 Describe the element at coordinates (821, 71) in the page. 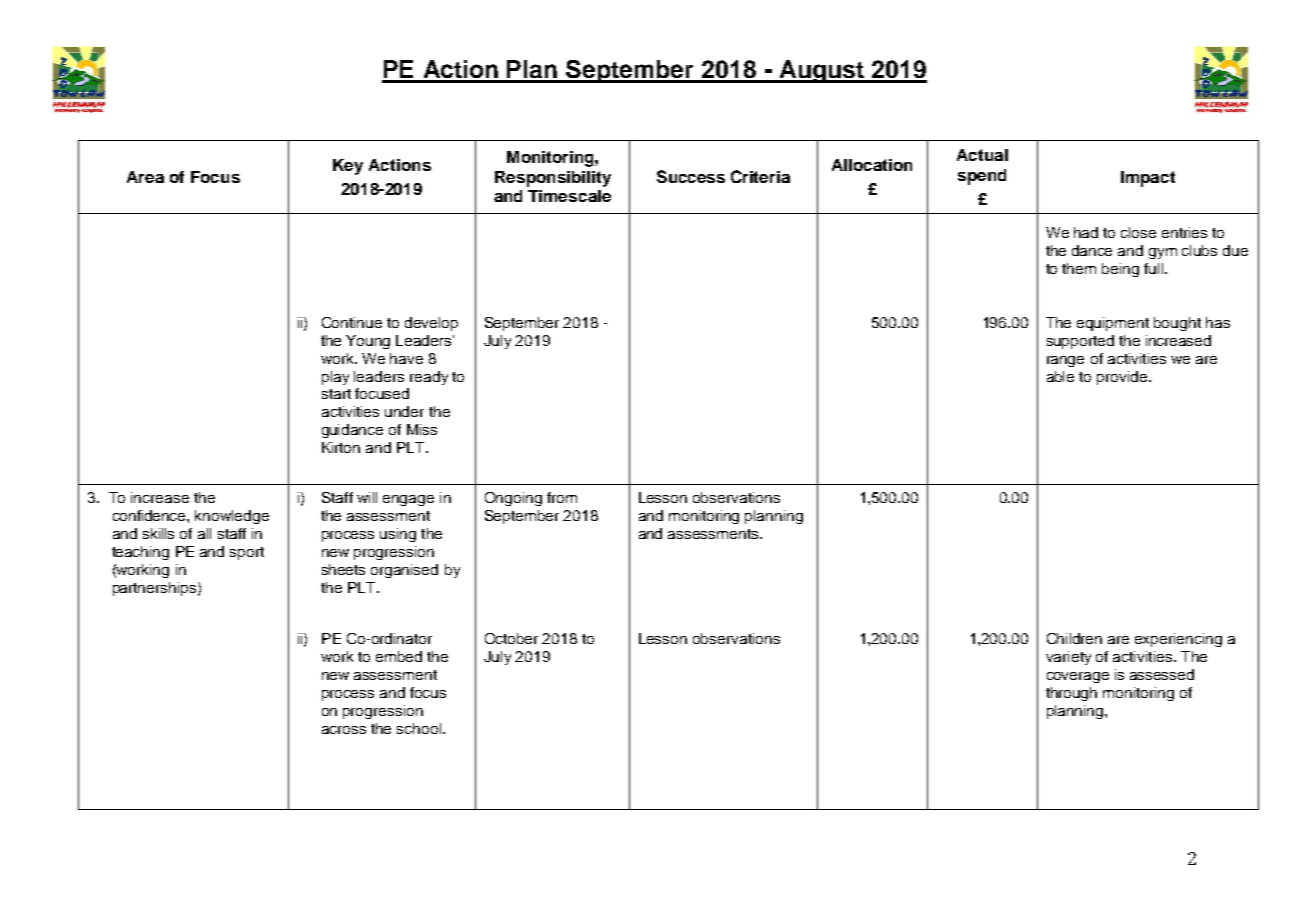

I see `August` at that location.
